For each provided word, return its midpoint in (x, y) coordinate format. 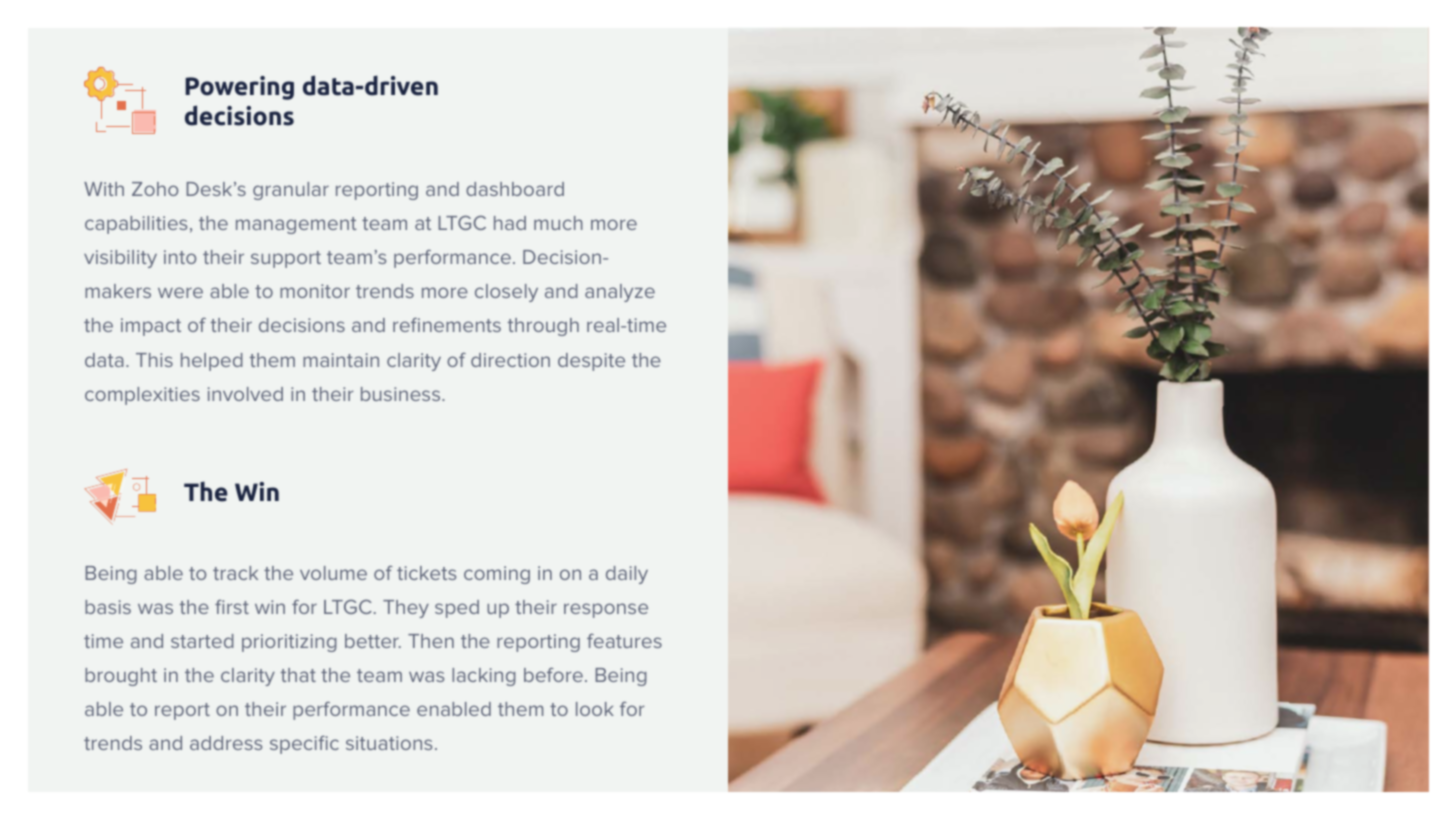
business (402, 394)
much (558, 223)
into (180, 257)
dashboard (515, 189)
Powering (239, 88)
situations (389, 743)
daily (627, 575)
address (226, 743)
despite (591, 362)
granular (291, 191)
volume (333, 573)
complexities (142, 396)
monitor (315, 291)
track (235, 573)
